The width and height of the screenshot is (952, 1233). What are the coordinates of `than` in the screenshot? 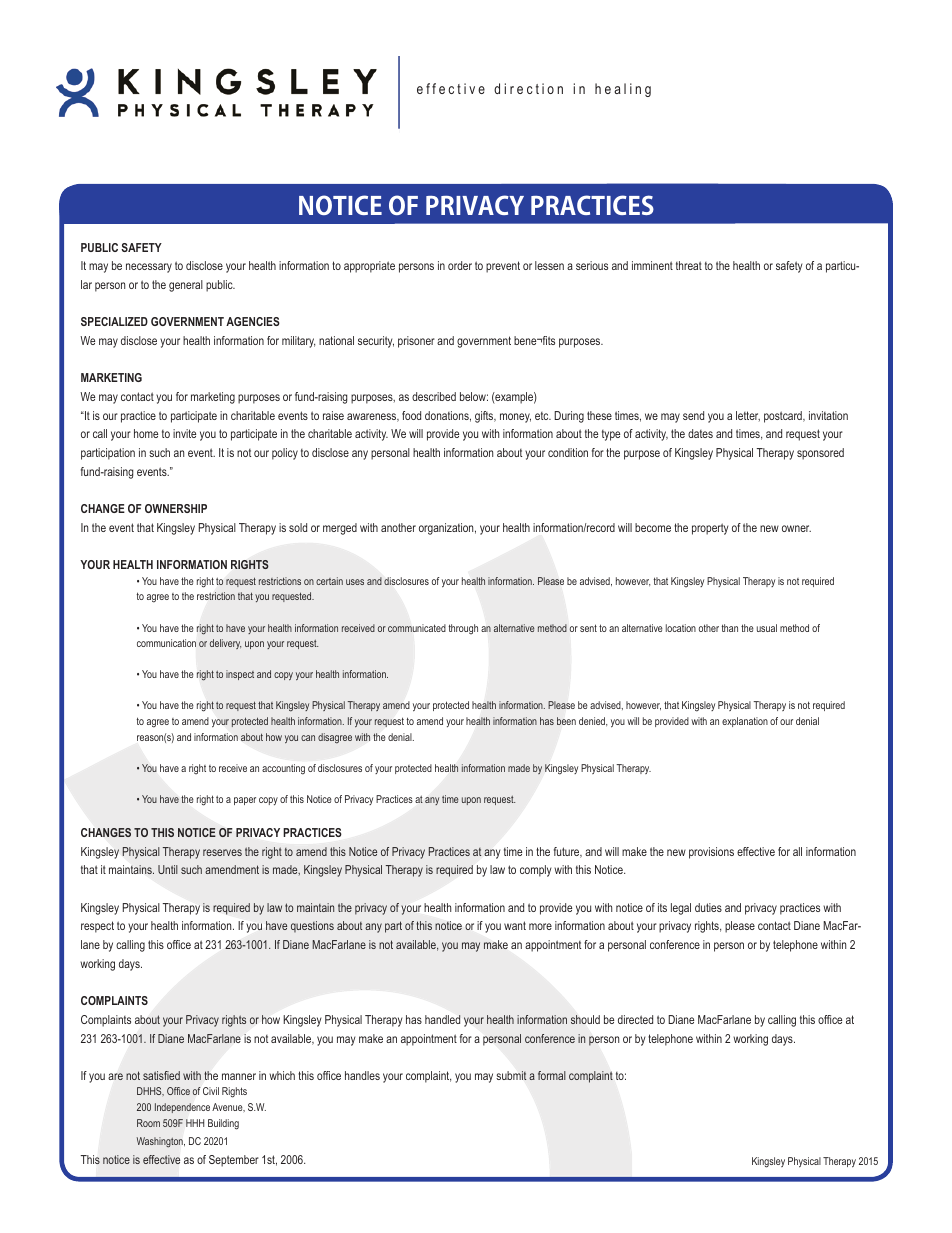 It's located at (730, 628).
